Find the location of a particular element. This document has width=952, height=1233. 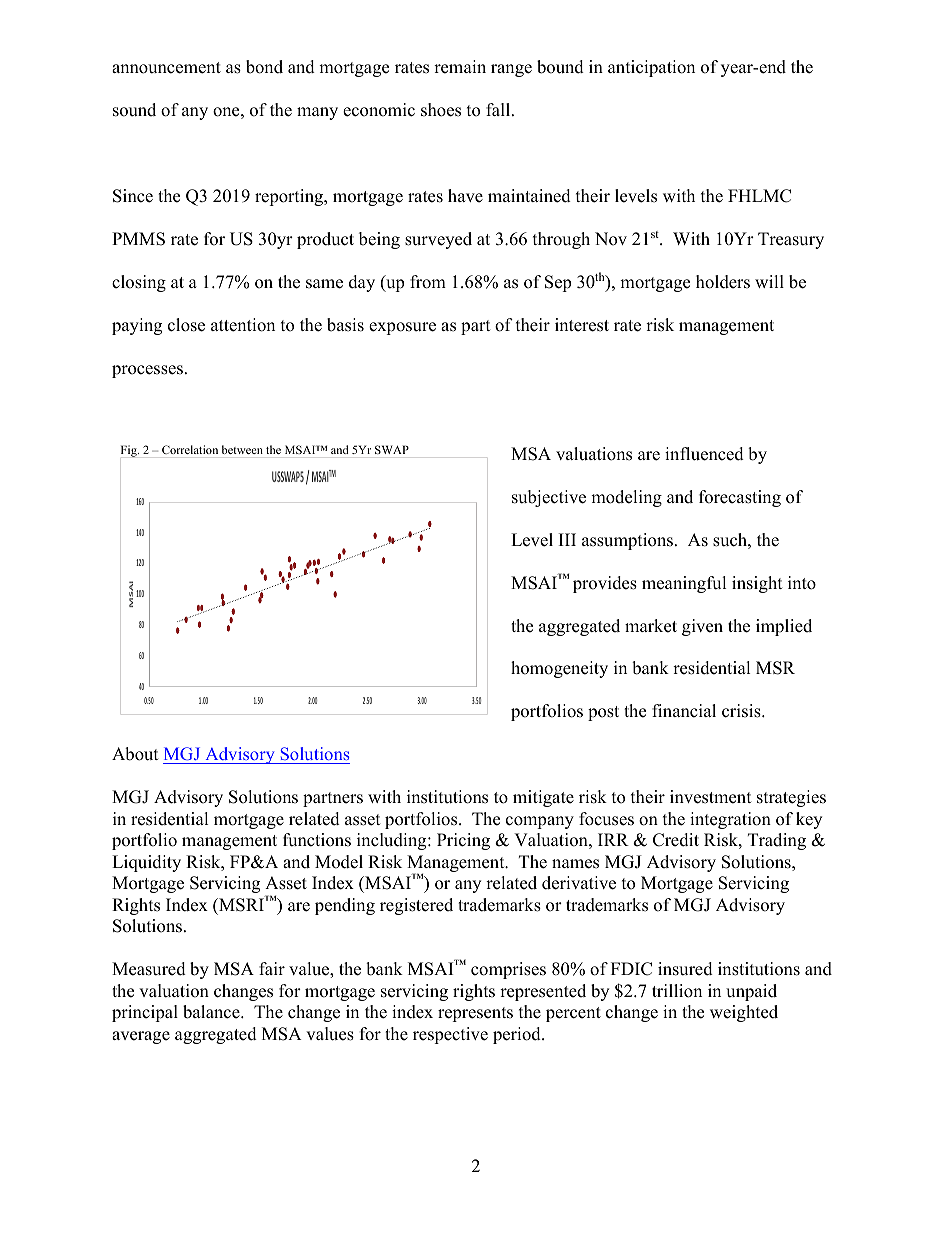

announcement is located at coordinates (166, 68).
